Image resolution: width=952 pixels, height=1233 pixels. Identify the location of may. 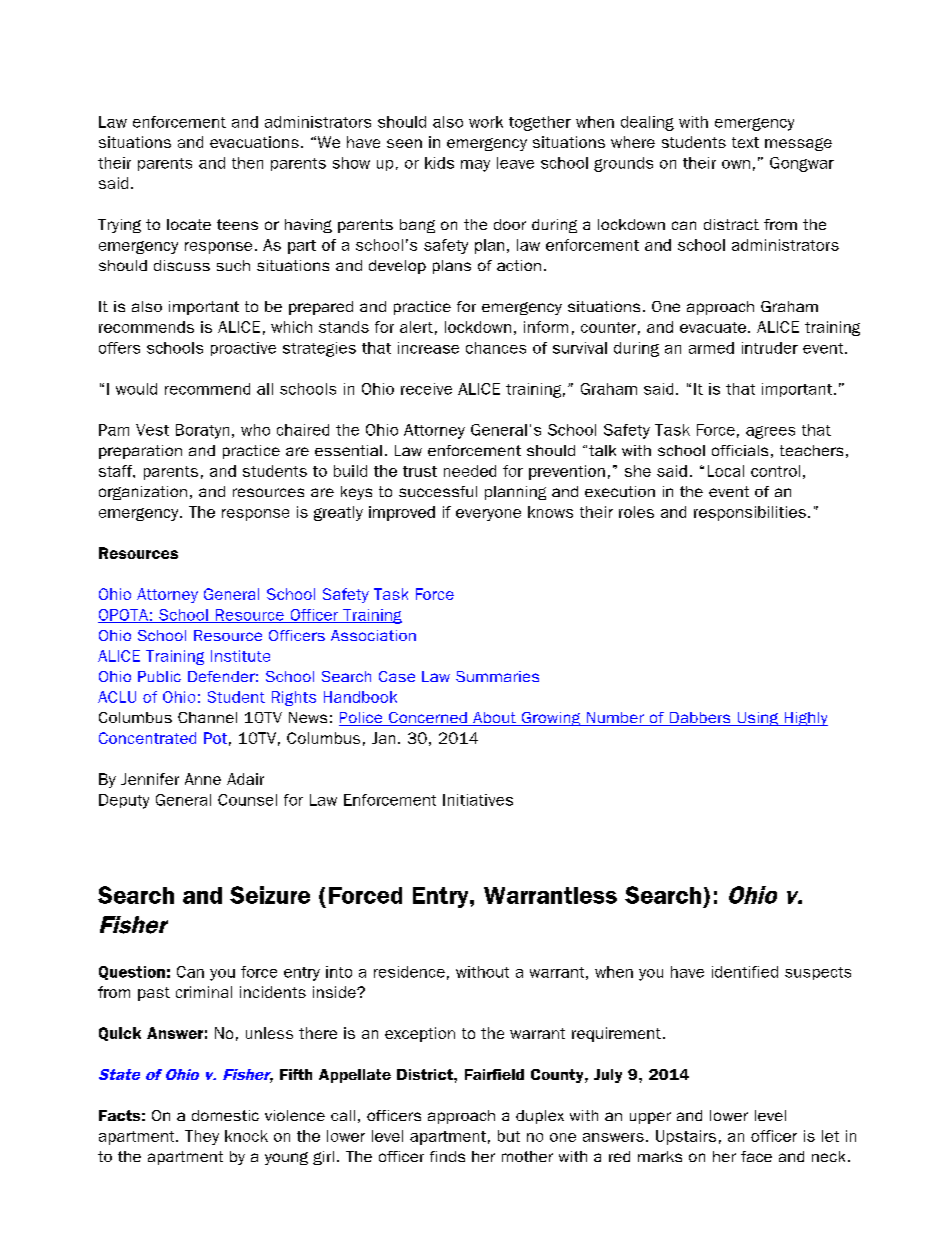
(475, 166).
